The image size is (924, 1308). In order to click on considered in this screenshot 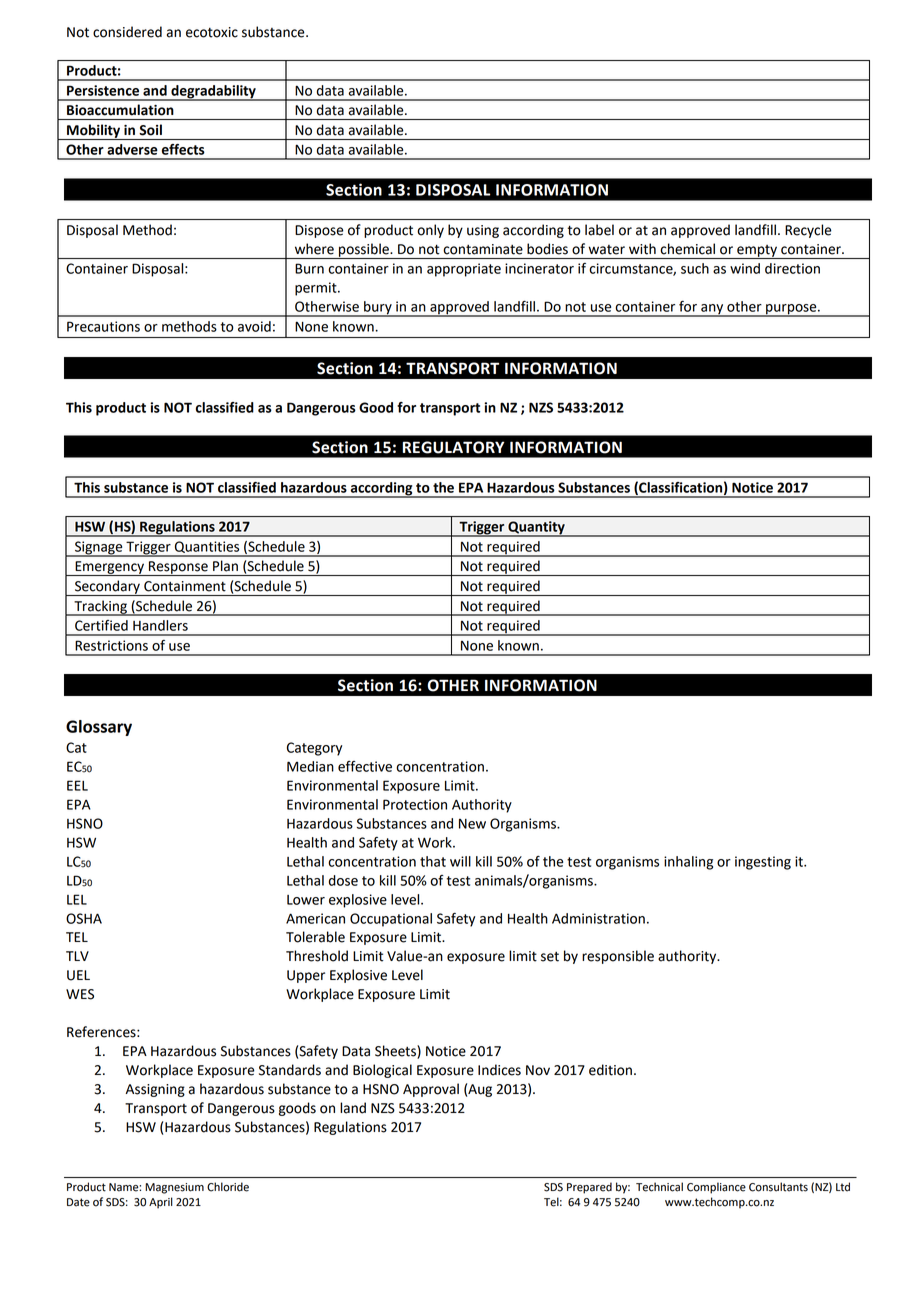, I will do `click(127, 32)`.
